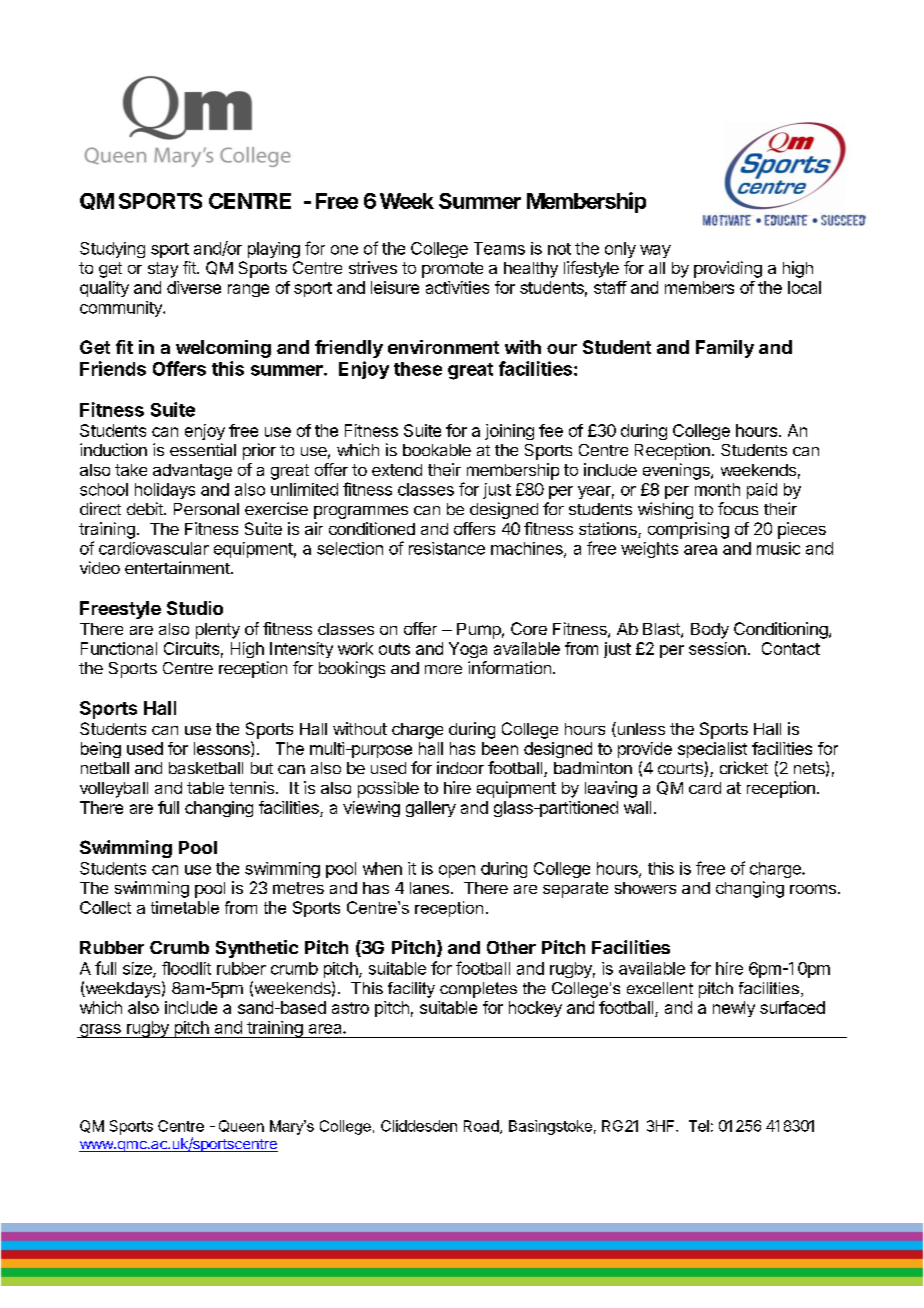 The image size is (924, 1308). I want to click on Queen, so click(241, 1126).
